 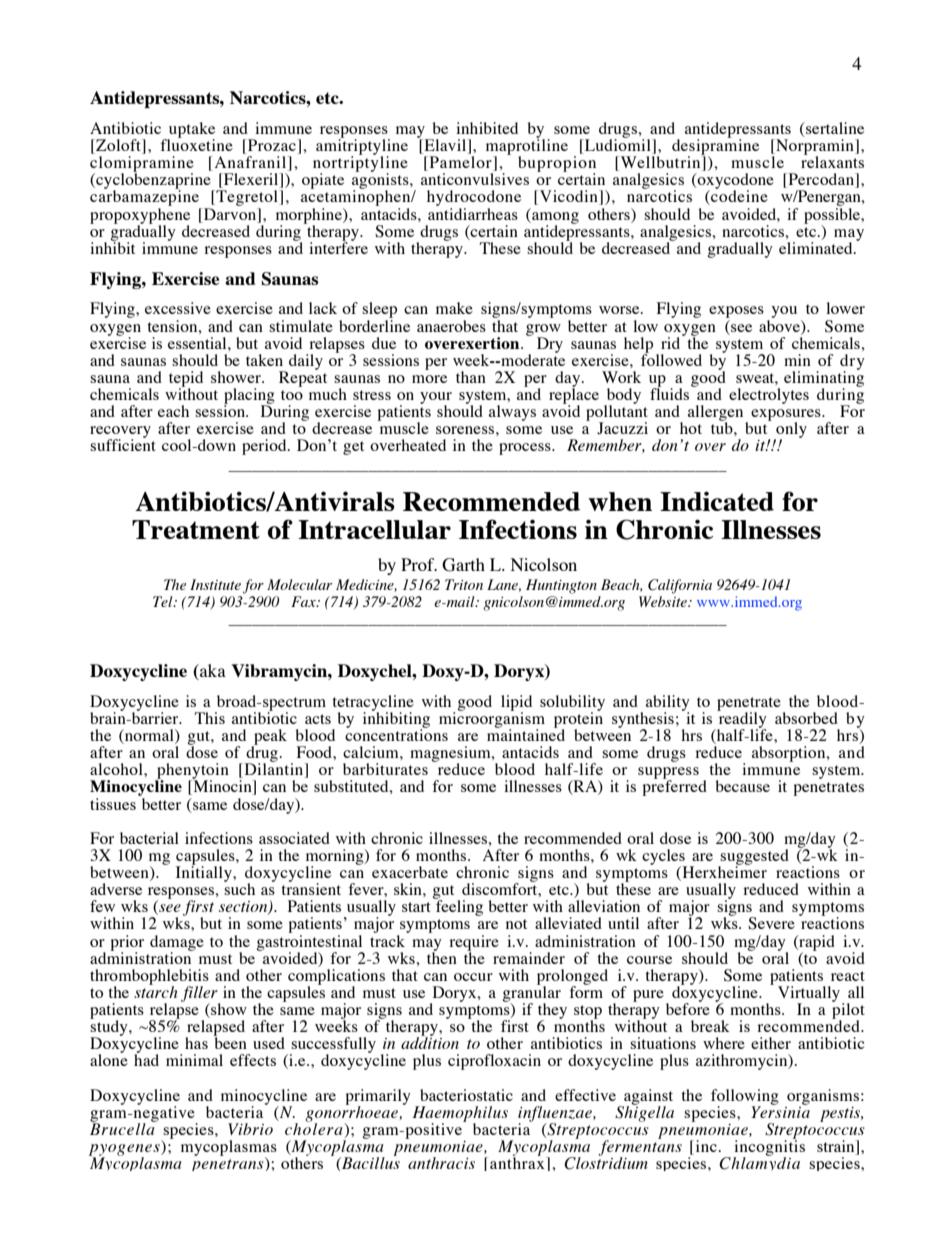 I want to click on because, so click(x=742, y=786).
